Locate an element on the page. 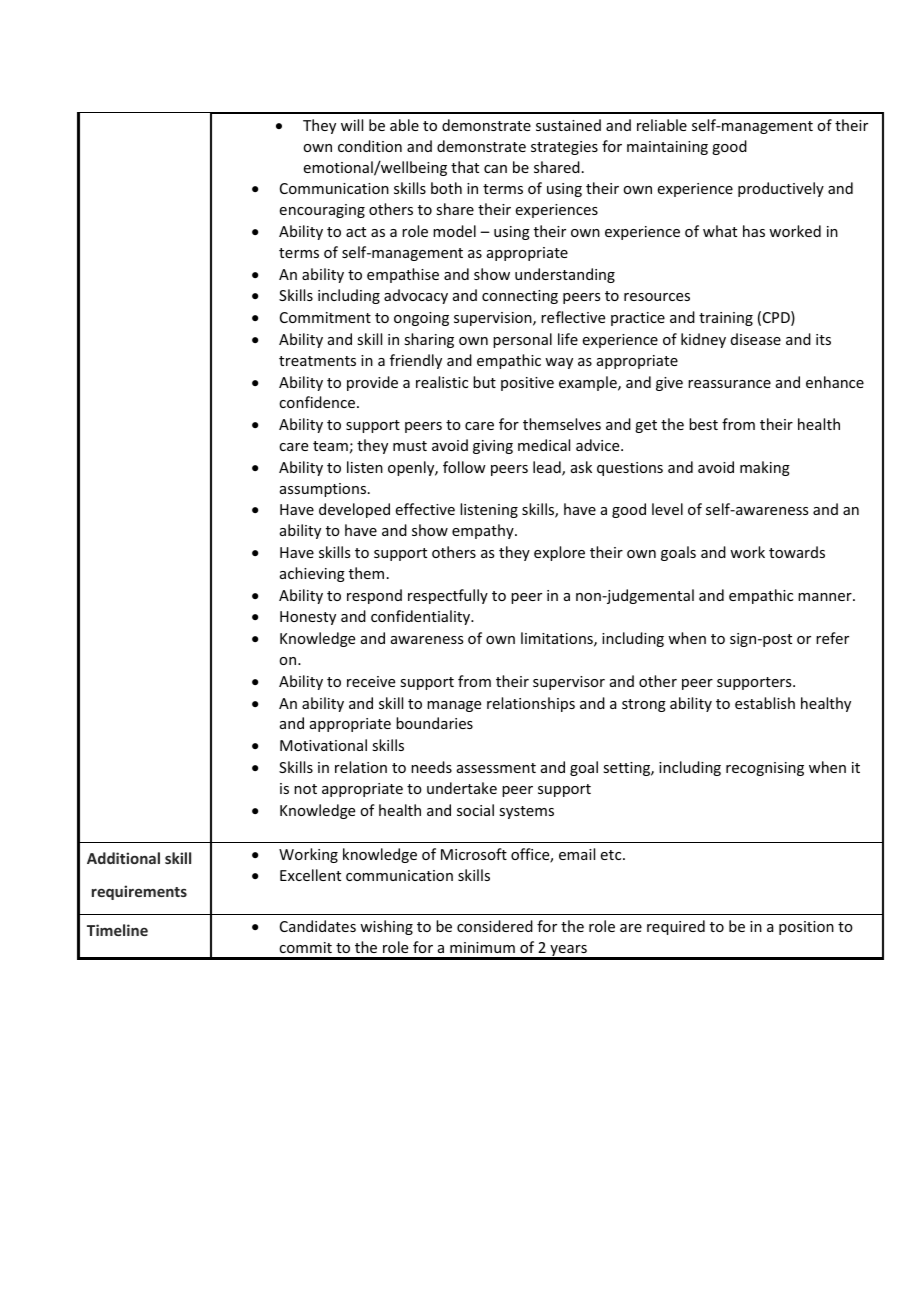  Motivational is located at coordinates (323, 745).
